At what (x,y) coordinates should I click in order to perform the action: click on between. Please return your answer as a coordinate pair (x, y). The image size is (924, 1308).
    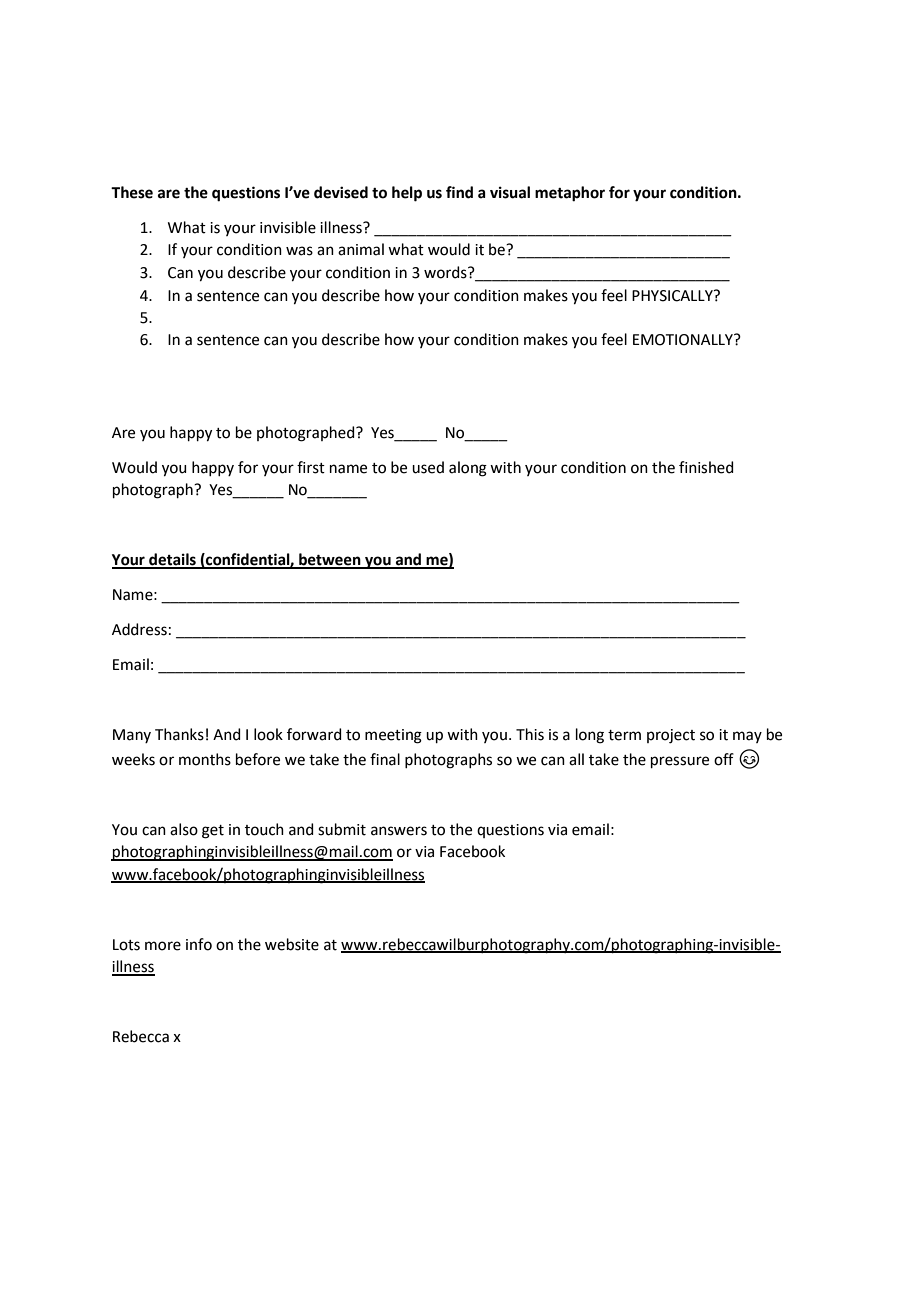
    Looking at the image, I should click on (330, 560).
